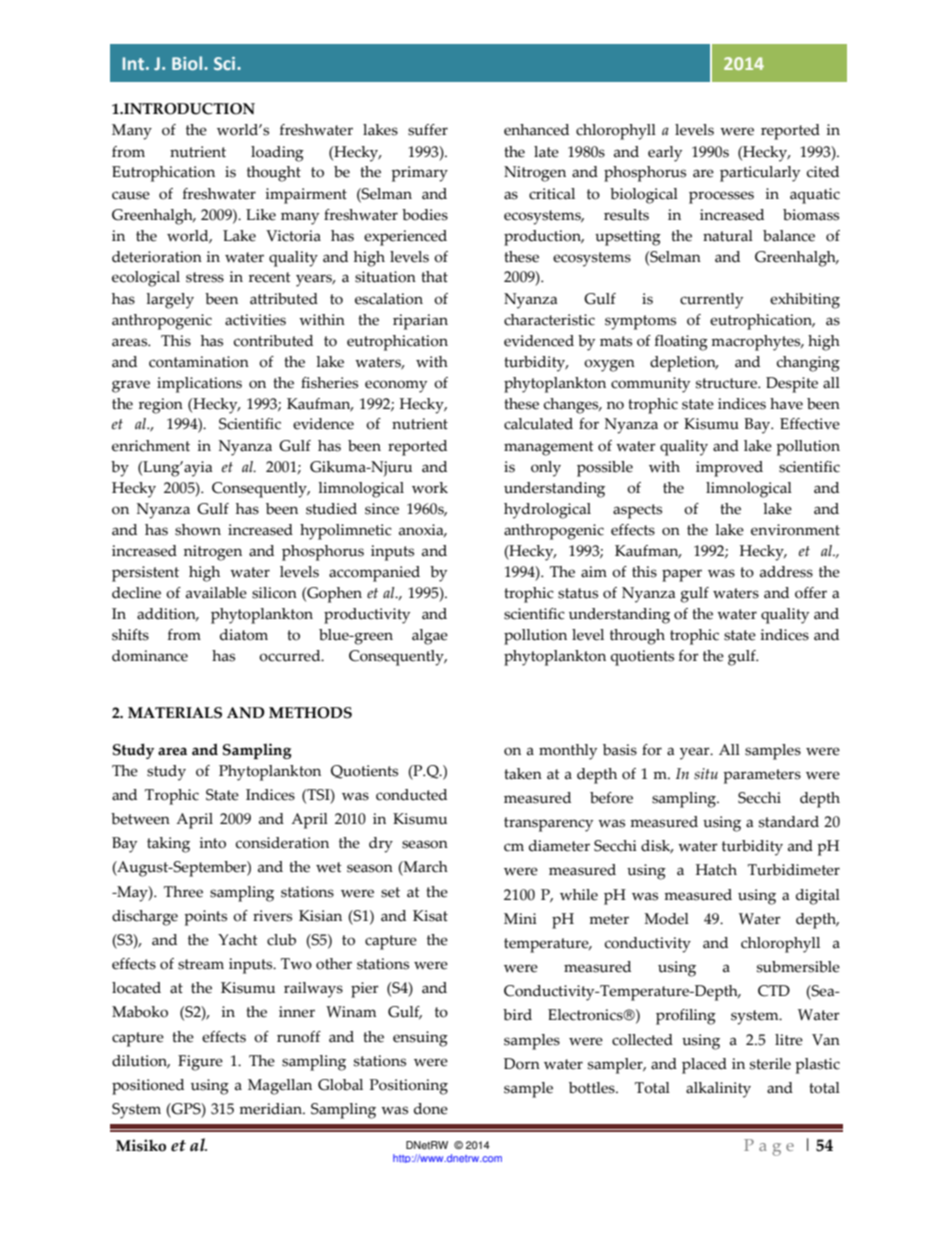 The width and height of the page is (952, 1233). What do you see at coordinates (760, 174) in the page?
I see `particularly` at bounding box center [760, 174].
